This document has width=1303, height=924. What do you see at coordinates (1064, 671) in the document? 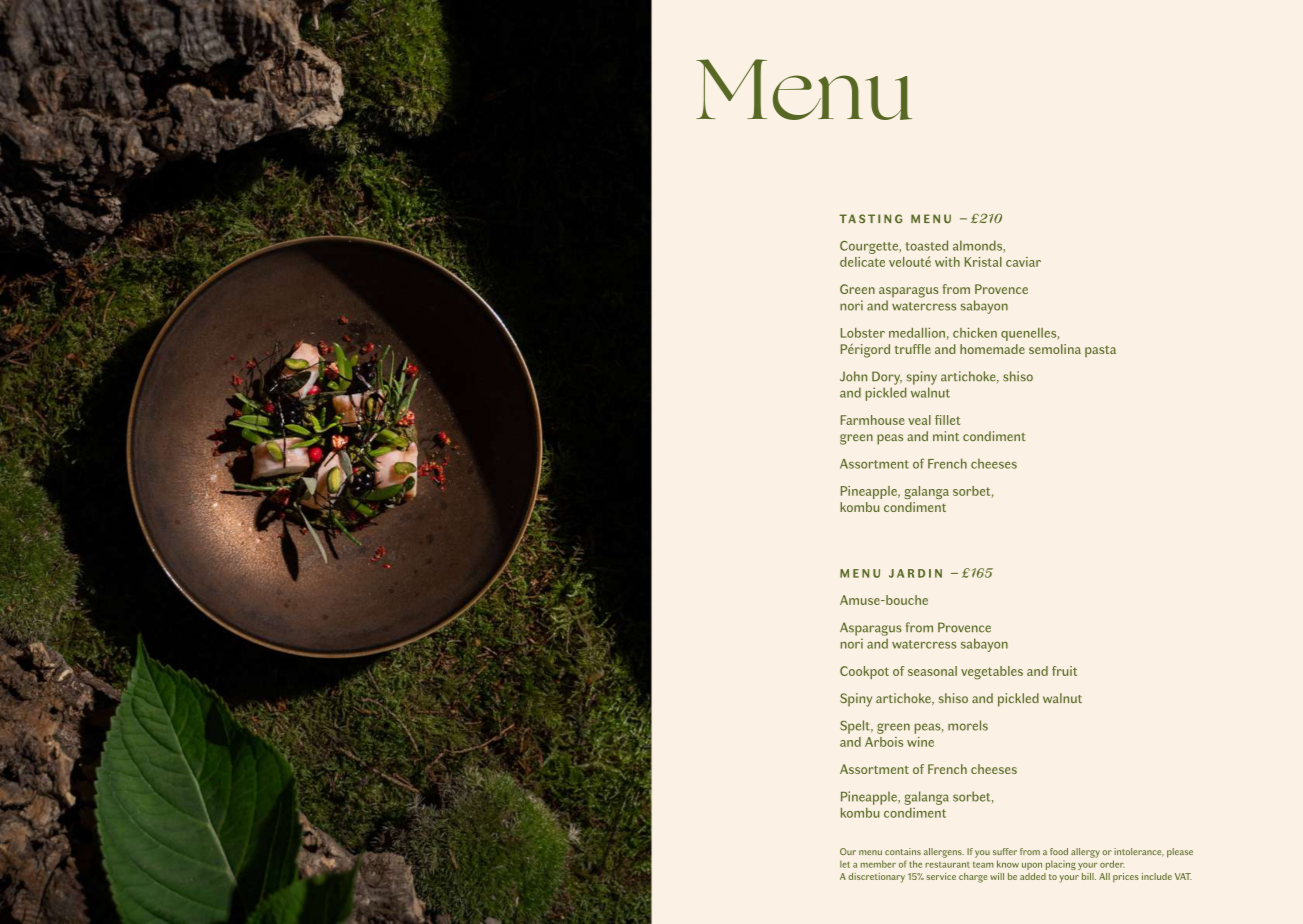
I see `fruit` at bounding box center [1064, 671].
